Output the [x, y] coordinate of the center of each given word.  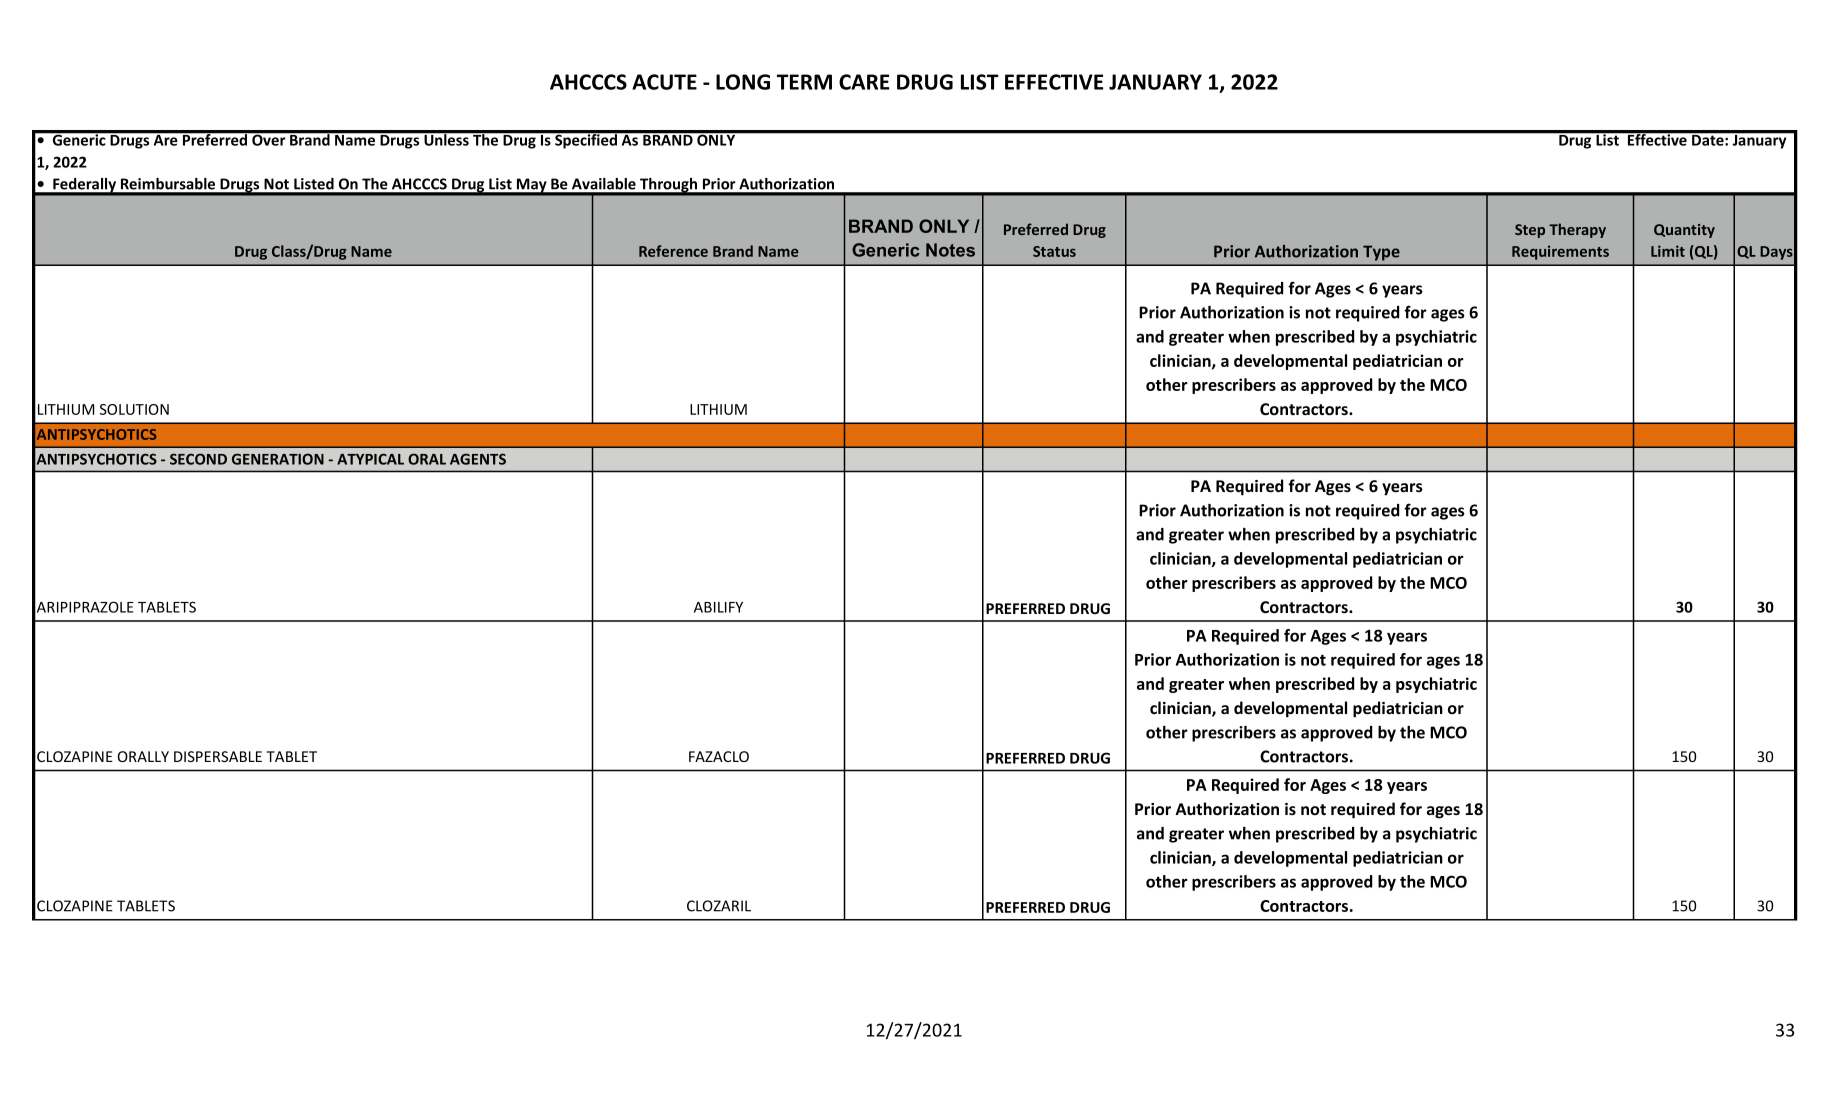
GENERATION [278, 459]
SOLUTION [134, 409]
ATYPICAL [370, 459]
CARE [864, 82]
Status [1054, 251]
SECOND [198, 459]
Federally [85, 186]
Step [1530, 231]
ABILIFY [718, 607]
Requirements [1560, 252]
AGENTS [478, 459]
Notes [950, 250]
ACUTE [664, 82]
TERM [804, 82]
